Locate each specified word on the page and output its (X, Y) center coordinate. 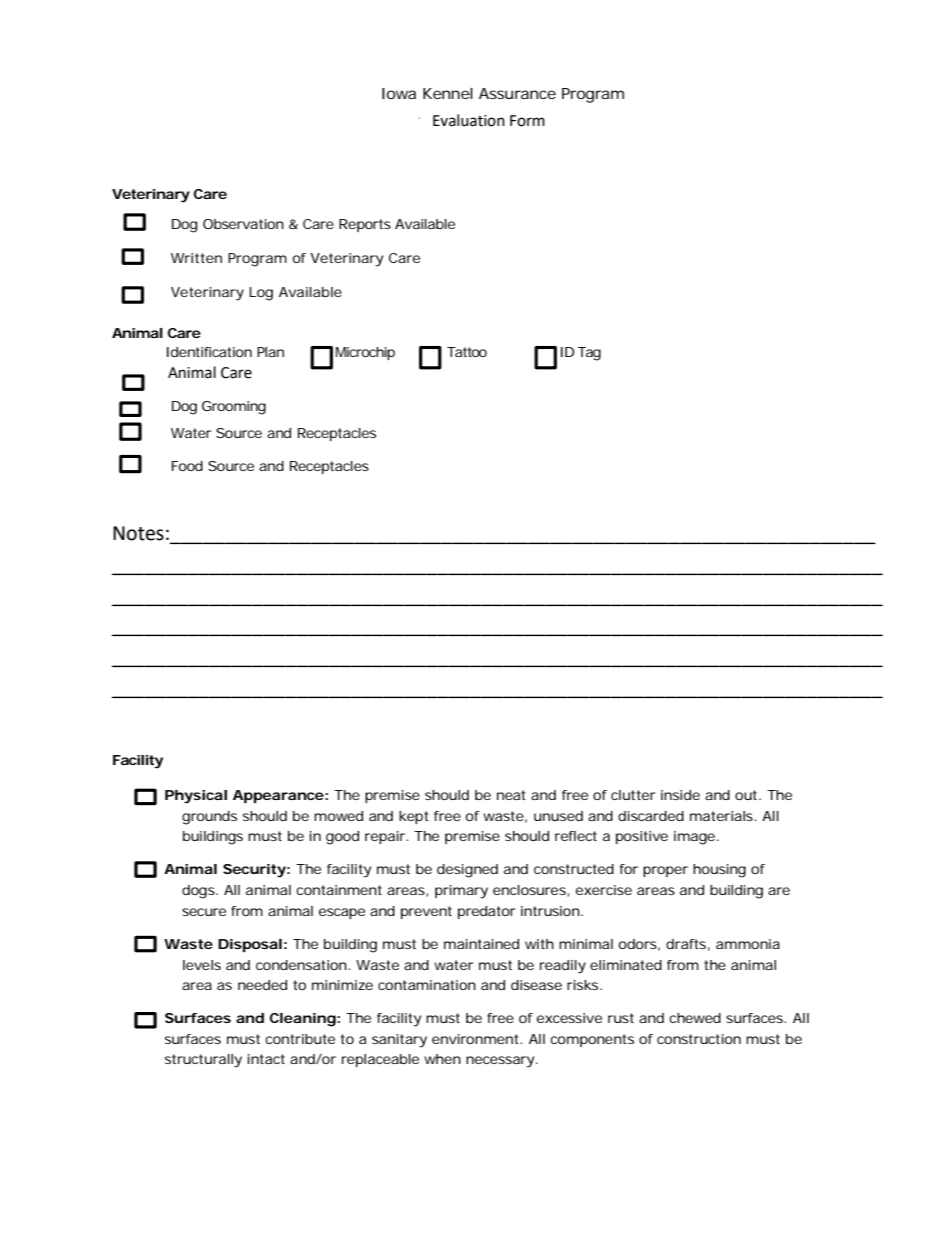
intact (266, 1059)
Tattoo (467, 352)
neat (511, 795)
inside (680, 795)
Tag (589, 354)
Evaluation (469, 120)
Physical (196, 797)
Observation (243, 224)
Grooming (234, 408)
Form (527, 121)
